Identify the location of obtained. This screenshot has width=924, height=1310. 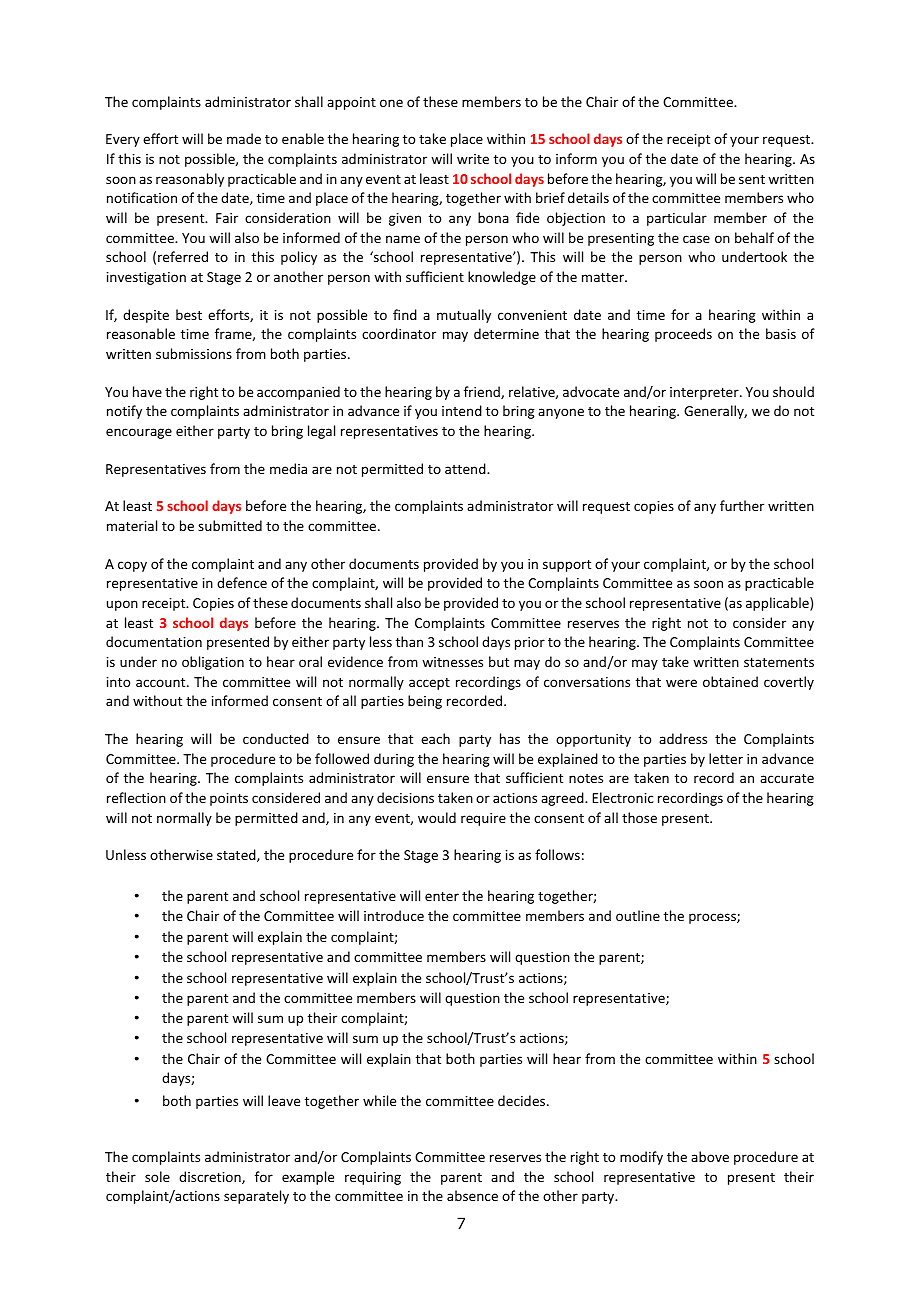
(730, 681).
